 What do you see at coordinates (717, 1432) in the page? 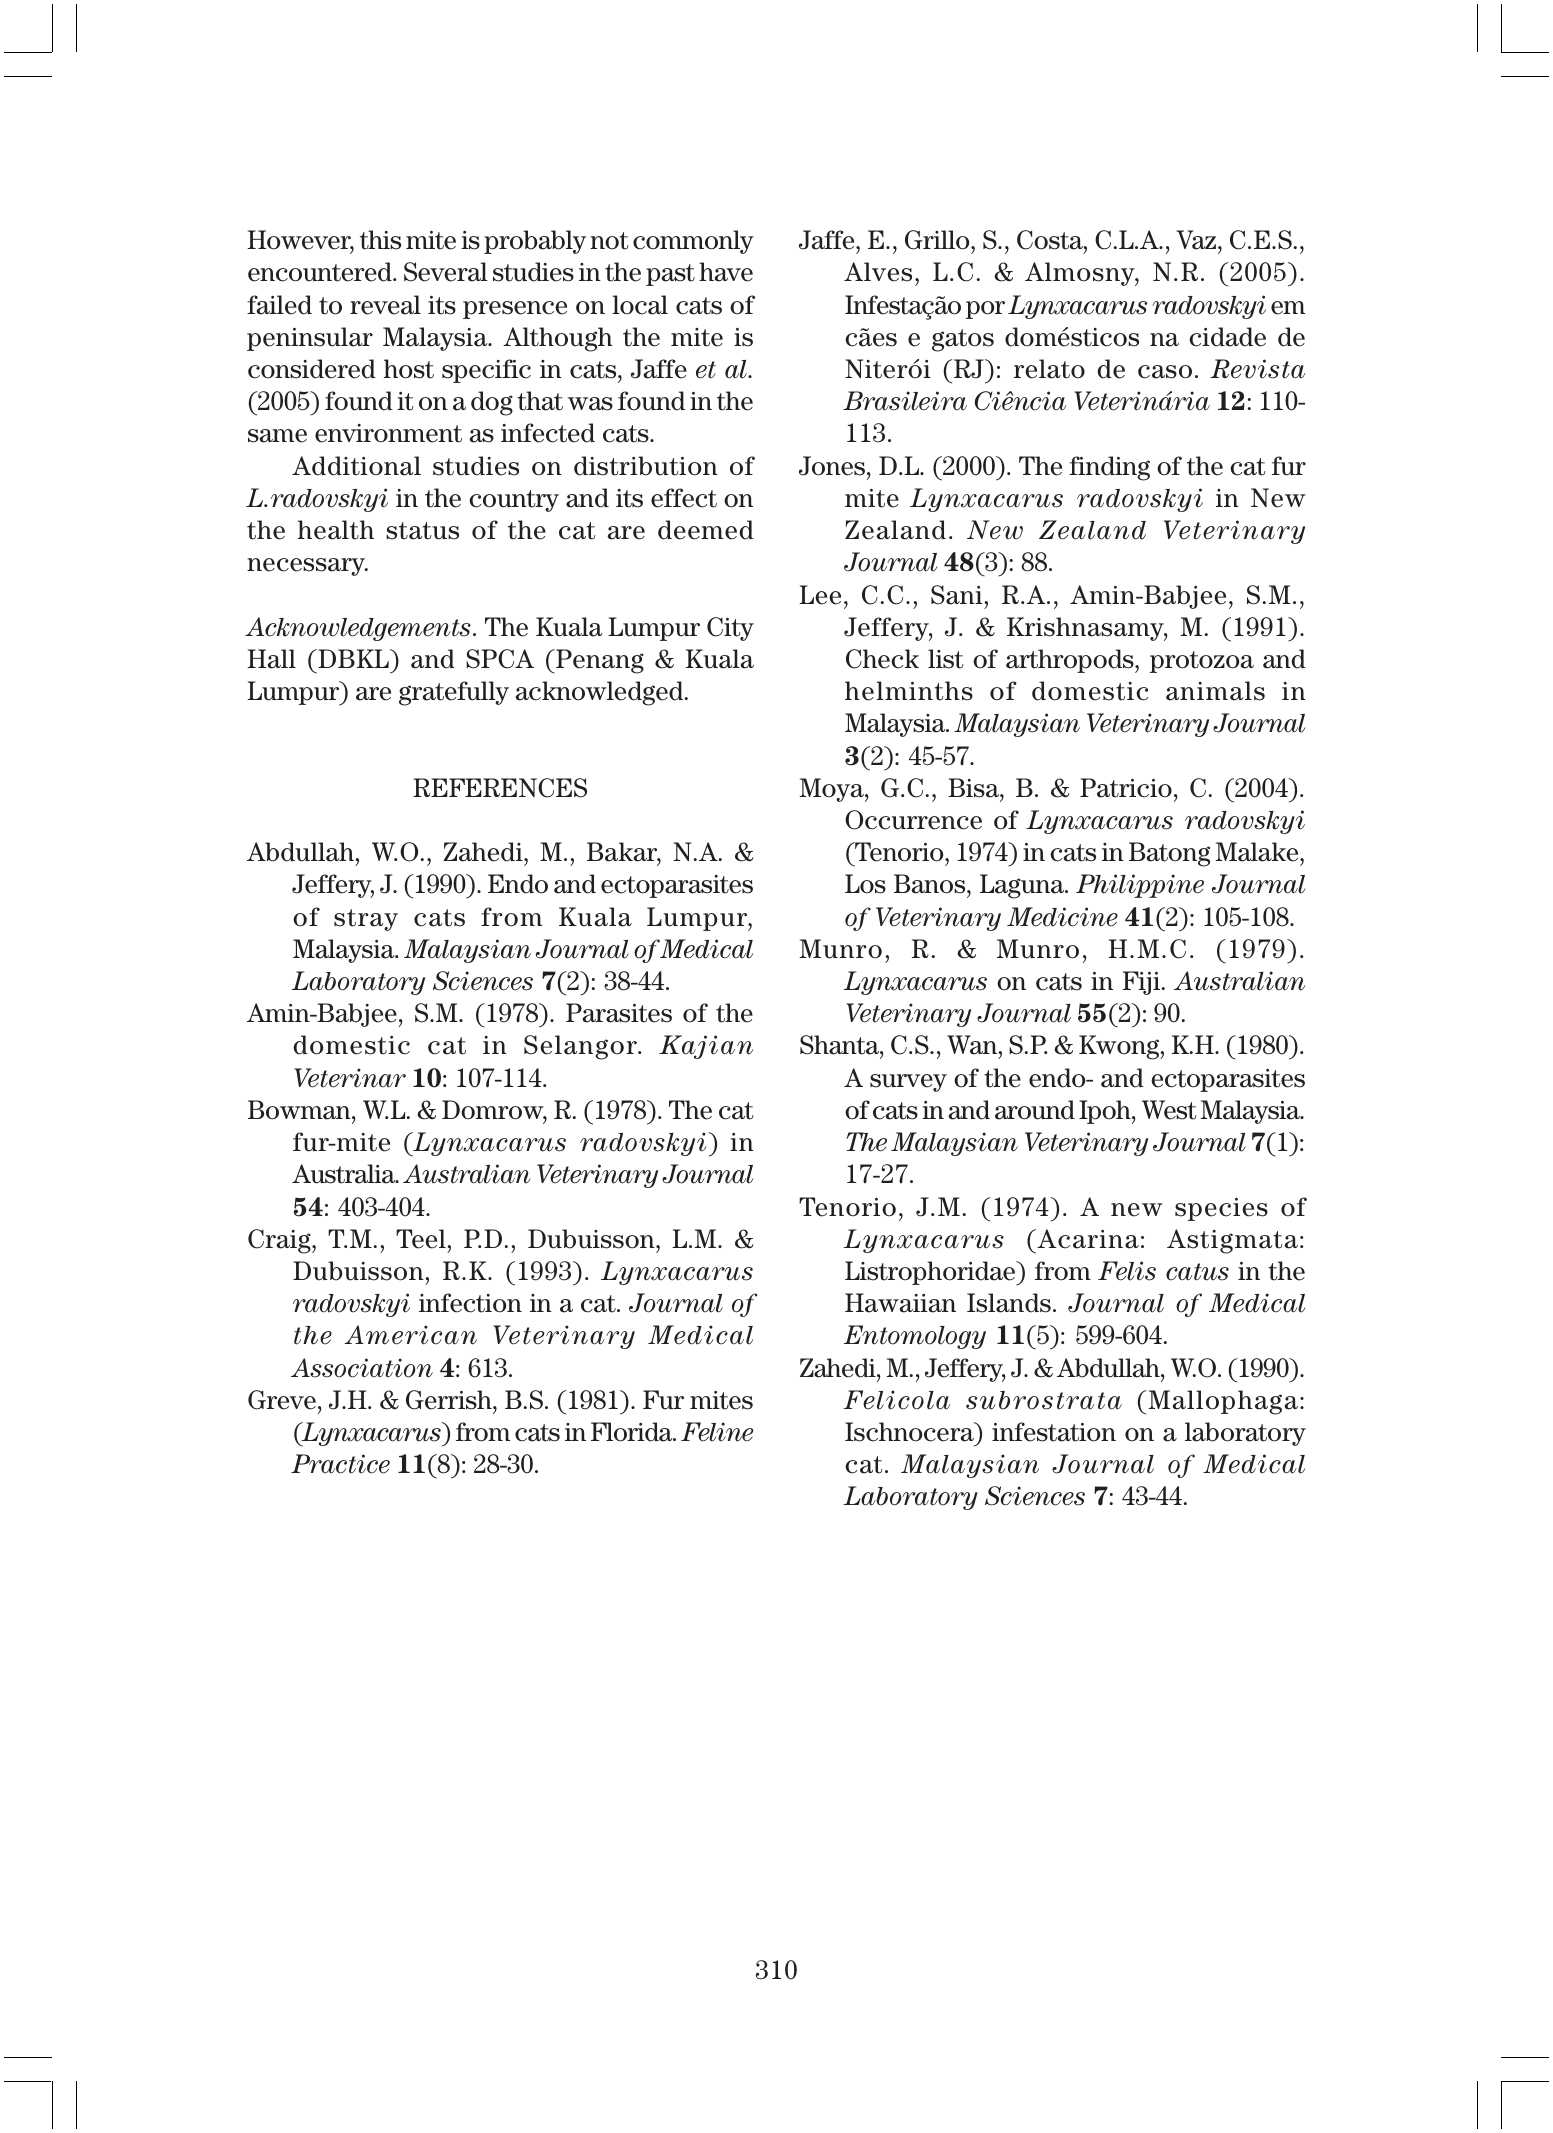
I see `Feline` at bounding box center [717, 1432].
